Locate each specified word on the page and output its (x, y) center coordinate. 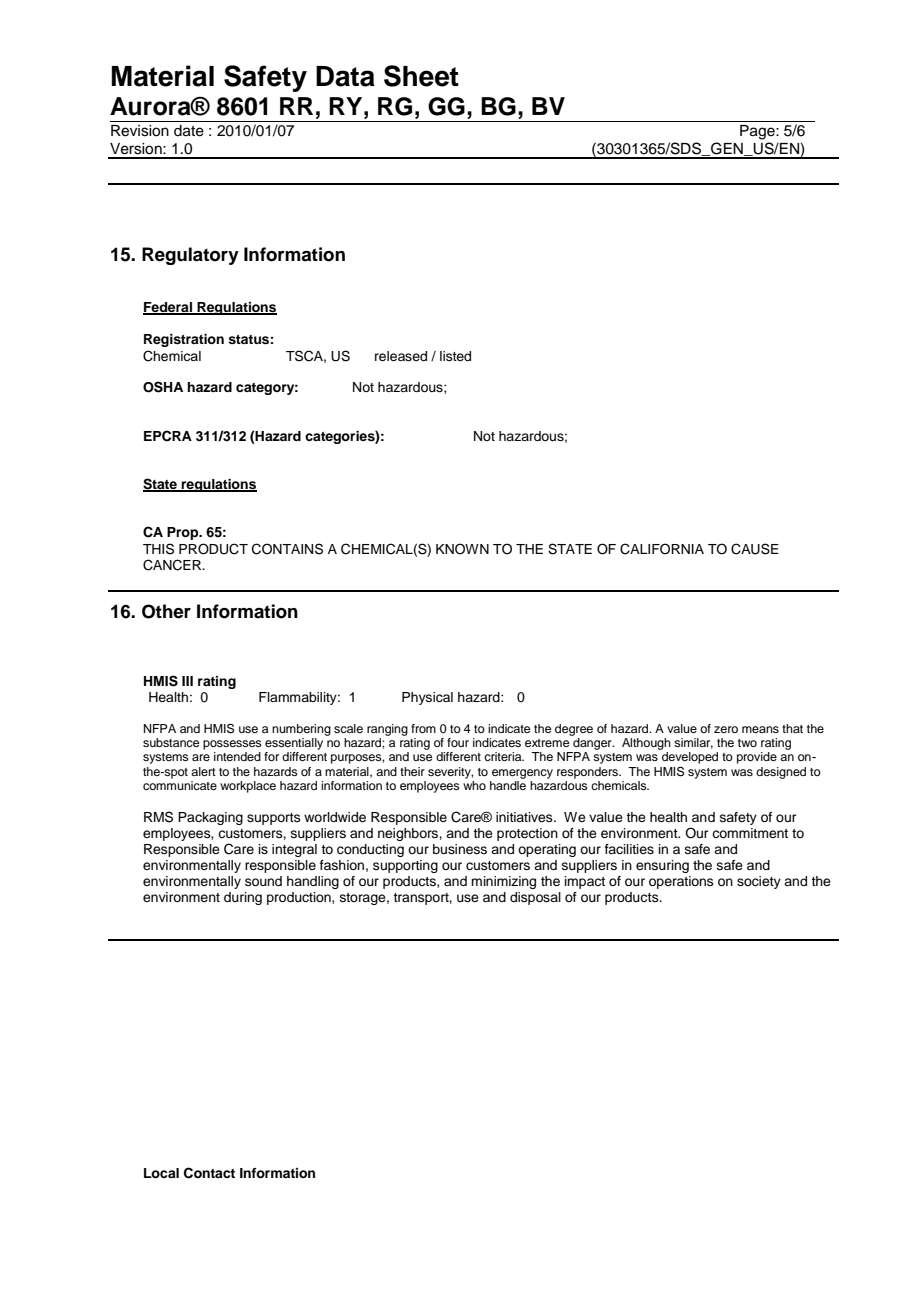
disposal (535, 898)
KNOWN (462, 549)
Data (345, 76)
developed (690, 758)
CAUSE (755, 549)
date (189, 131)
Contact (209, 1173)
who (474, 784)
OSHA (163, 387)
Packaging (210, 818)
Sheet (421, 76)
